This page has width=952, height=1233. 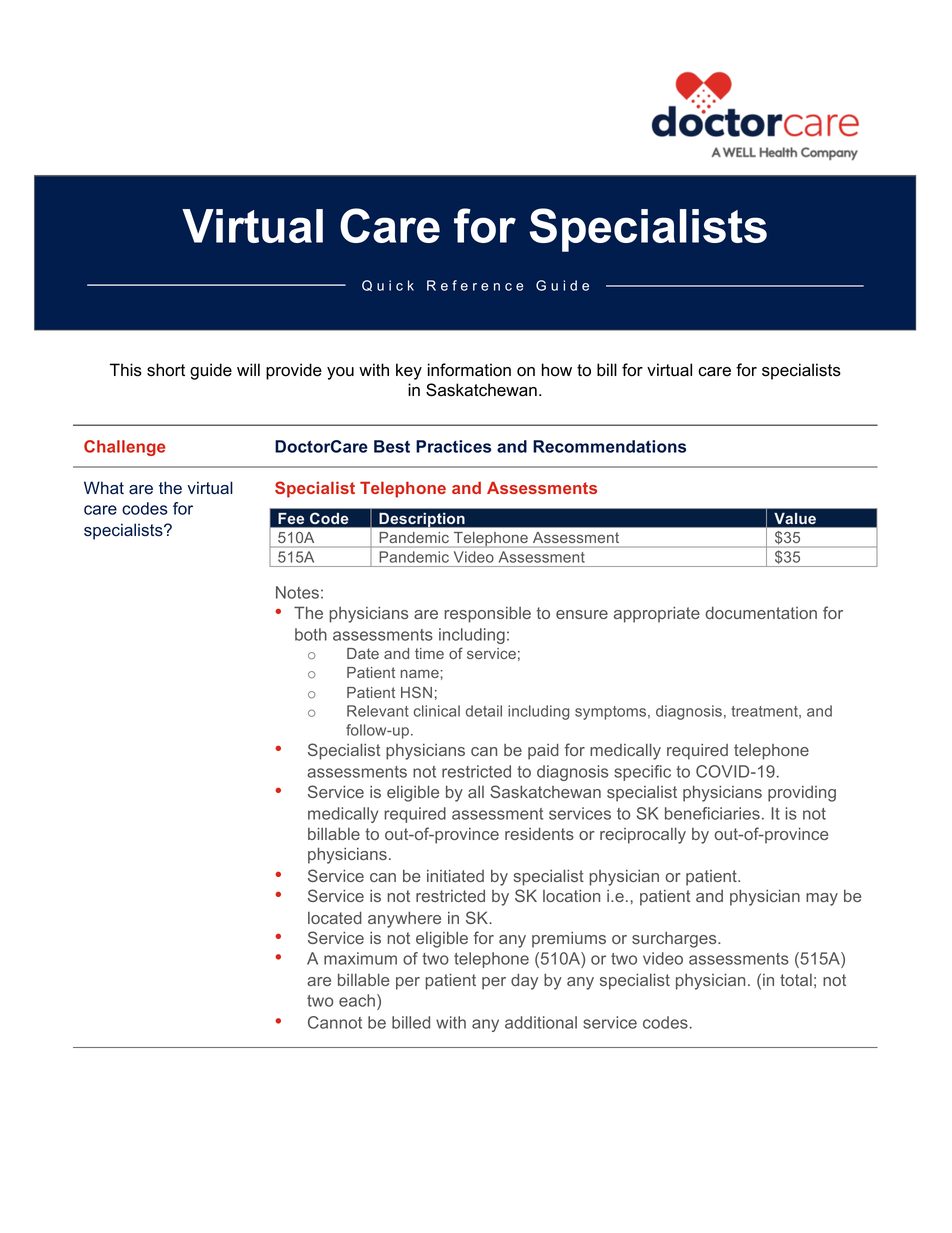 I want to click on beneficiaries, so click(x=712, y=813).
